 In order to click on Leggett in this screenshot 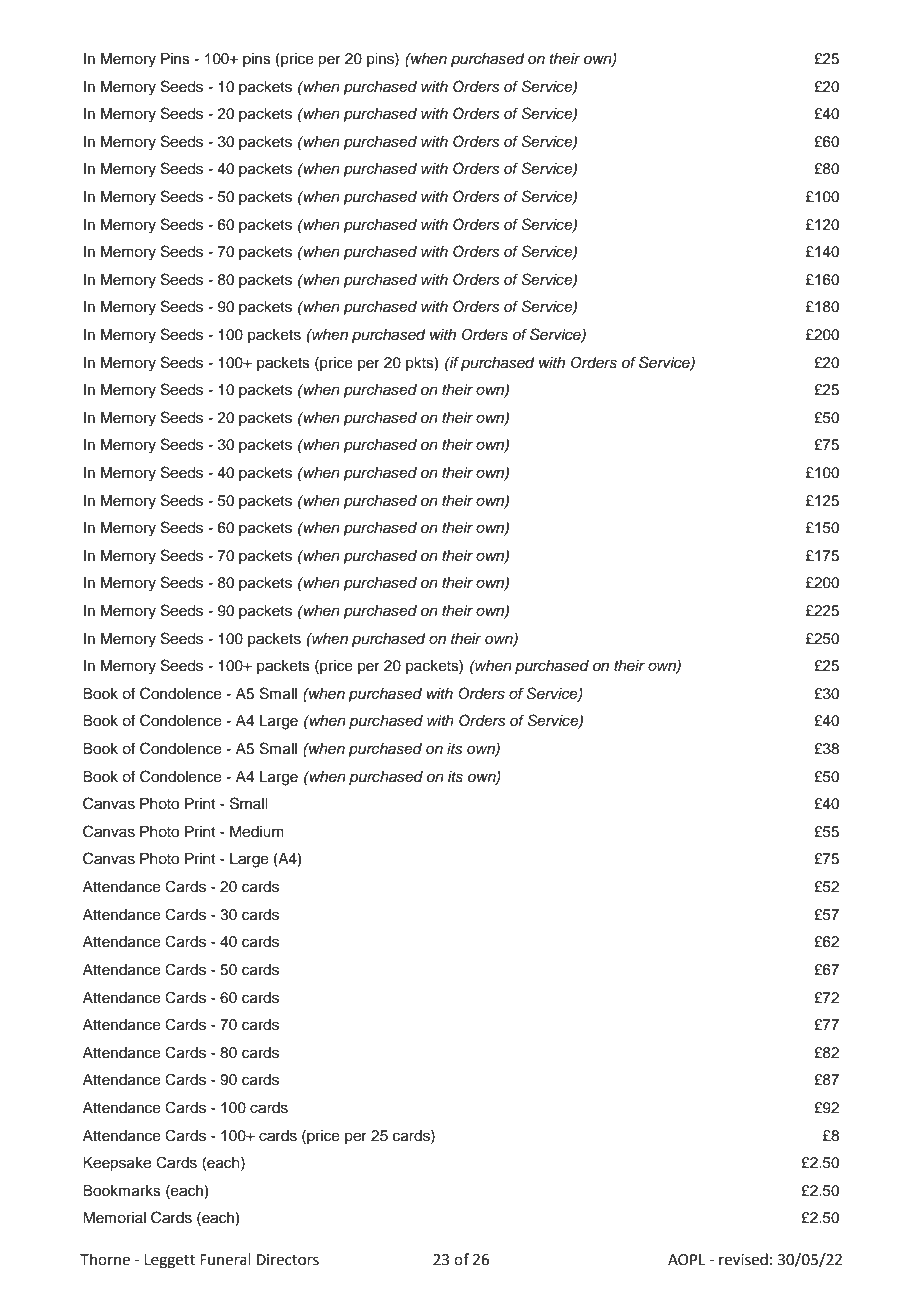, I will do `click(169, 1261)`.
